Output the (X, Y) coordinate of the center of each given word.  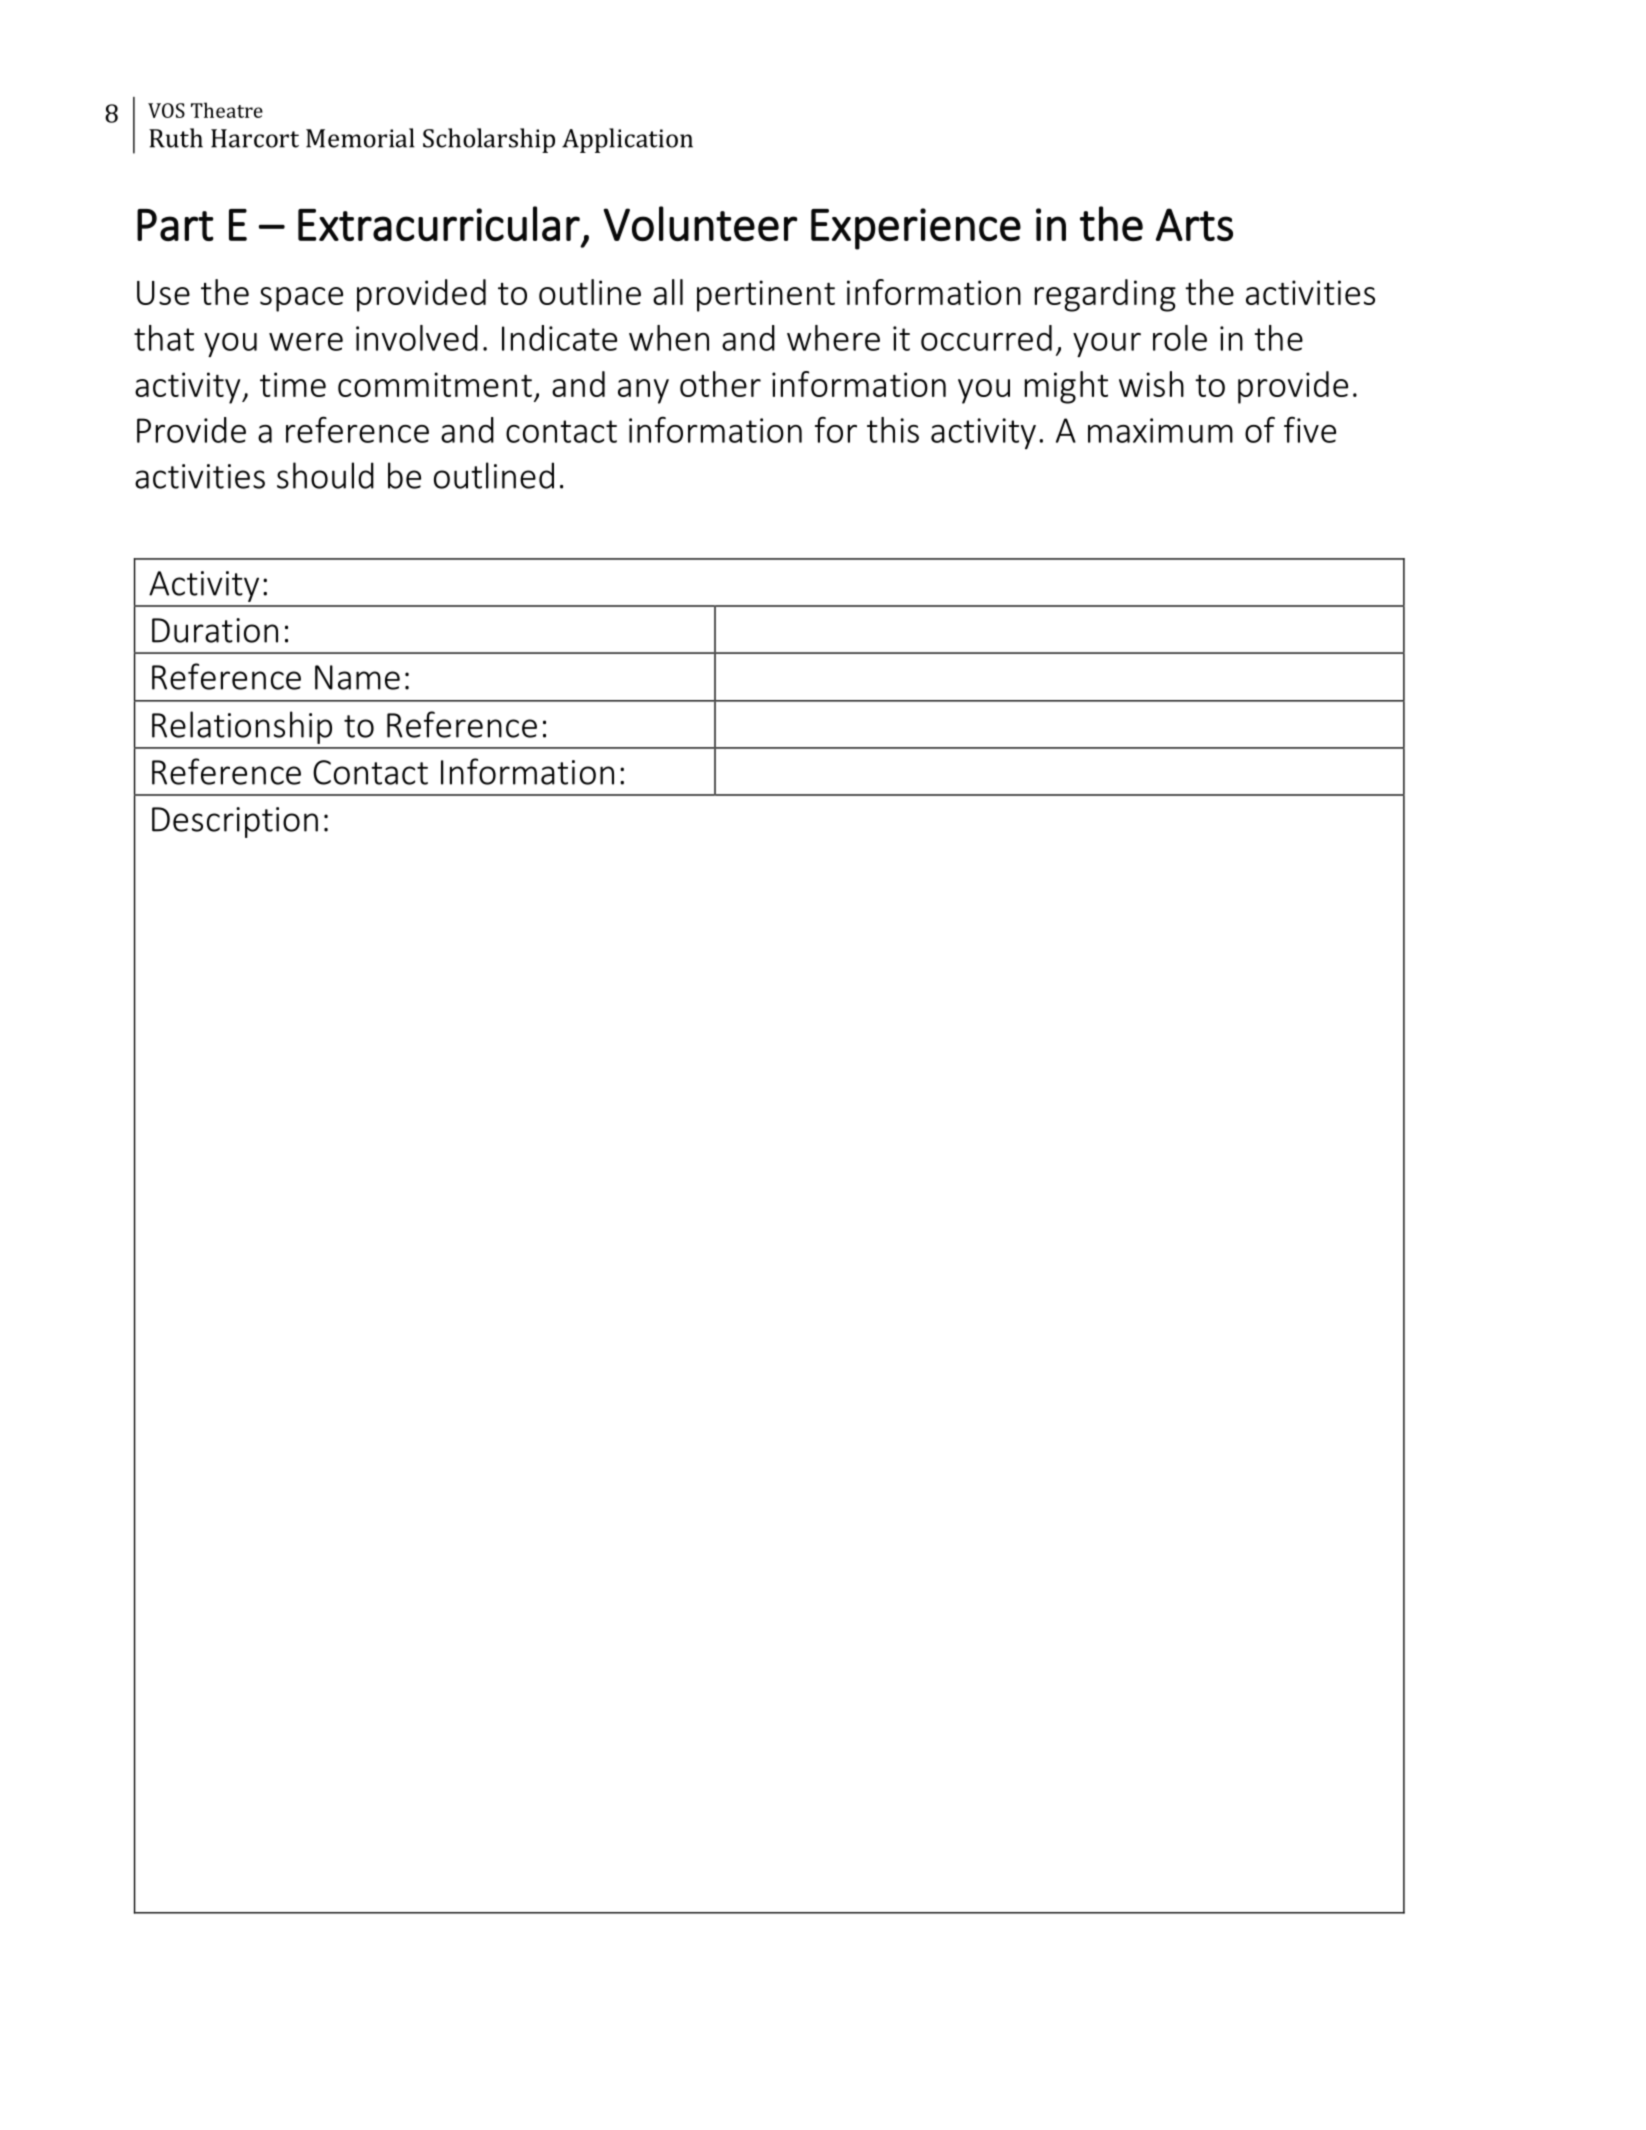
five (1310, 429)
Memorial (360, 138)
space (301, 299)
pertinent (766, 296)
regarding (1105, 295)
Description (235, 822)
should (325, 475)
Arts (1194, 224)
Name (357, 677)
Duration (215, 630)
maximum (1160, 430)
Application (627, 140)
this (893, 430)
